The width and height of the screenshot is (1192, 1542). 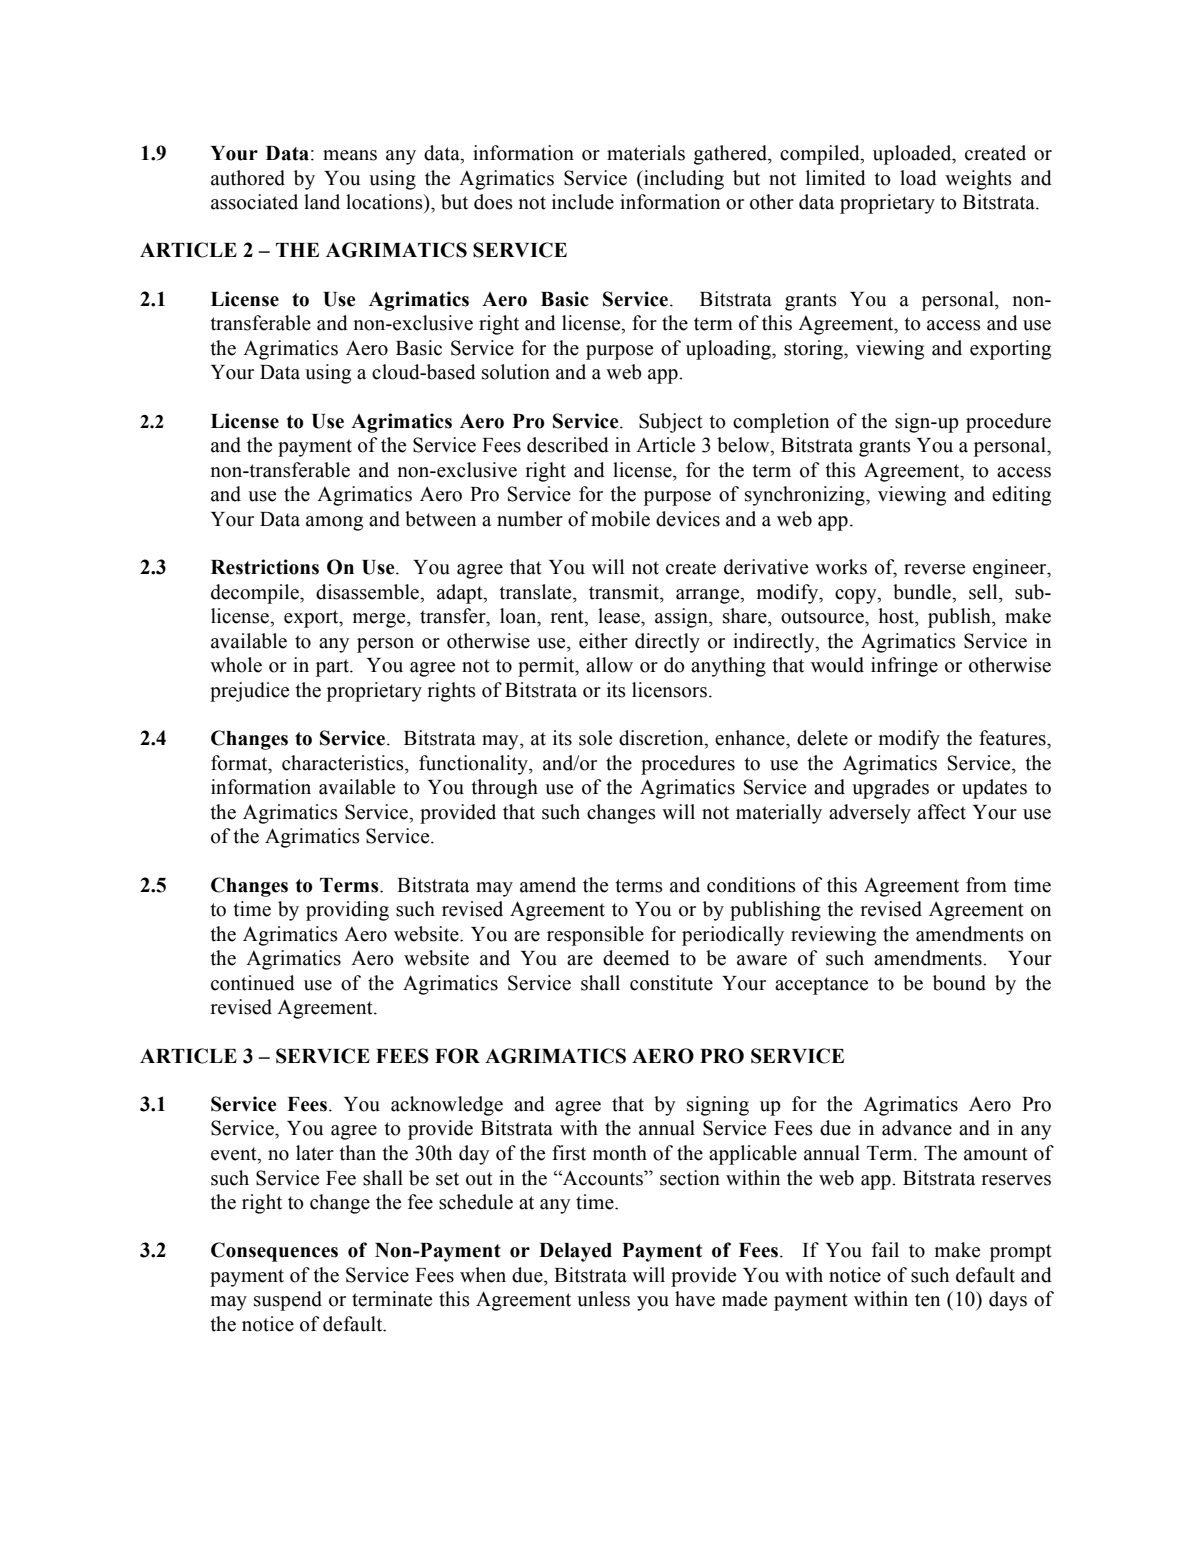 What do you see at coordinates (959, 983) in the screenshot?
I see `bound` at bounding box center [959, 983].
